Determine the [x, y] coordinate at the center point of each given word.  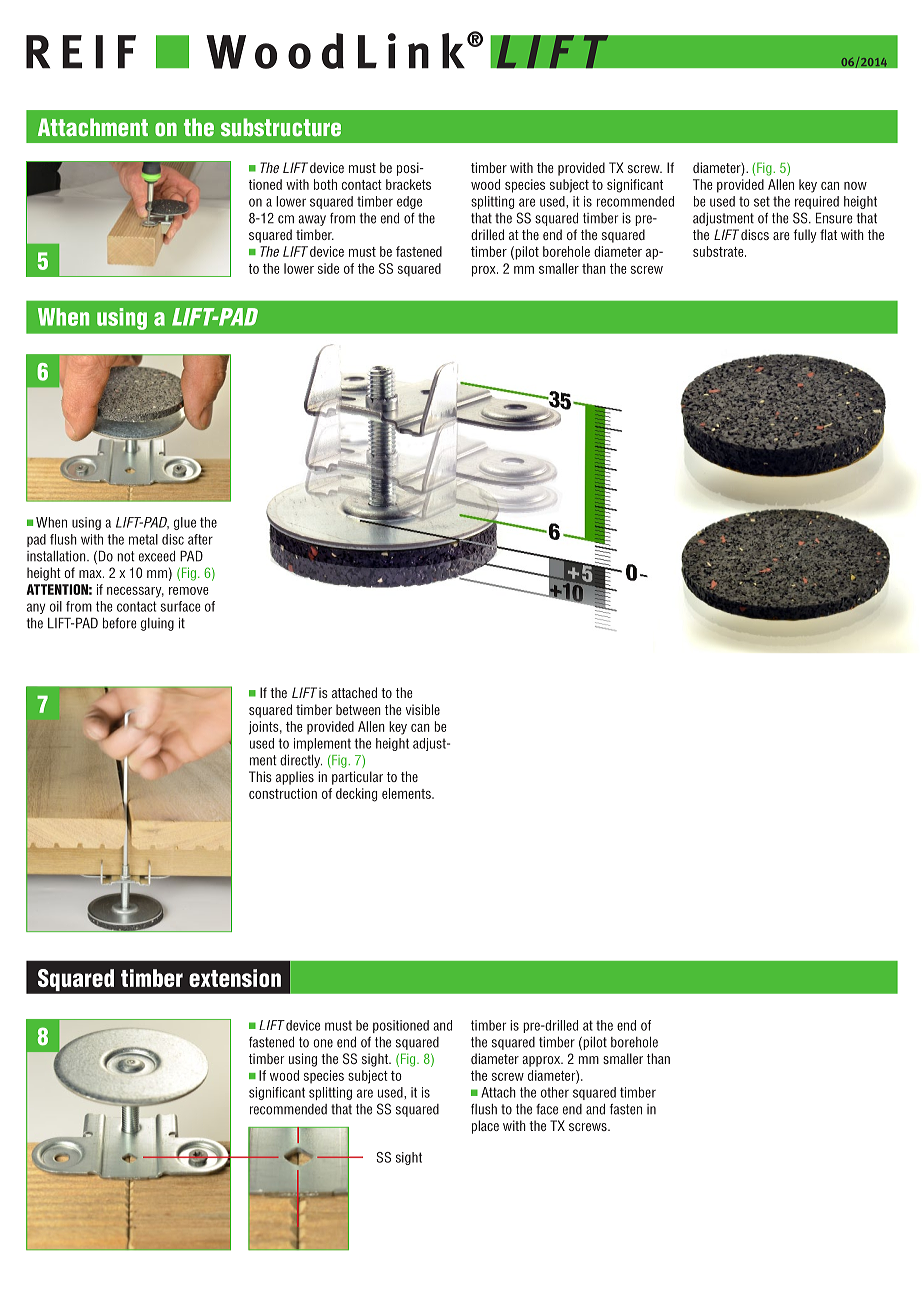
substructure [281, 127]
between [358, 709]
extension [235, 978]
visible [423, 709]
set [762, 201]
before [120, 623]
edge [409, 202]
